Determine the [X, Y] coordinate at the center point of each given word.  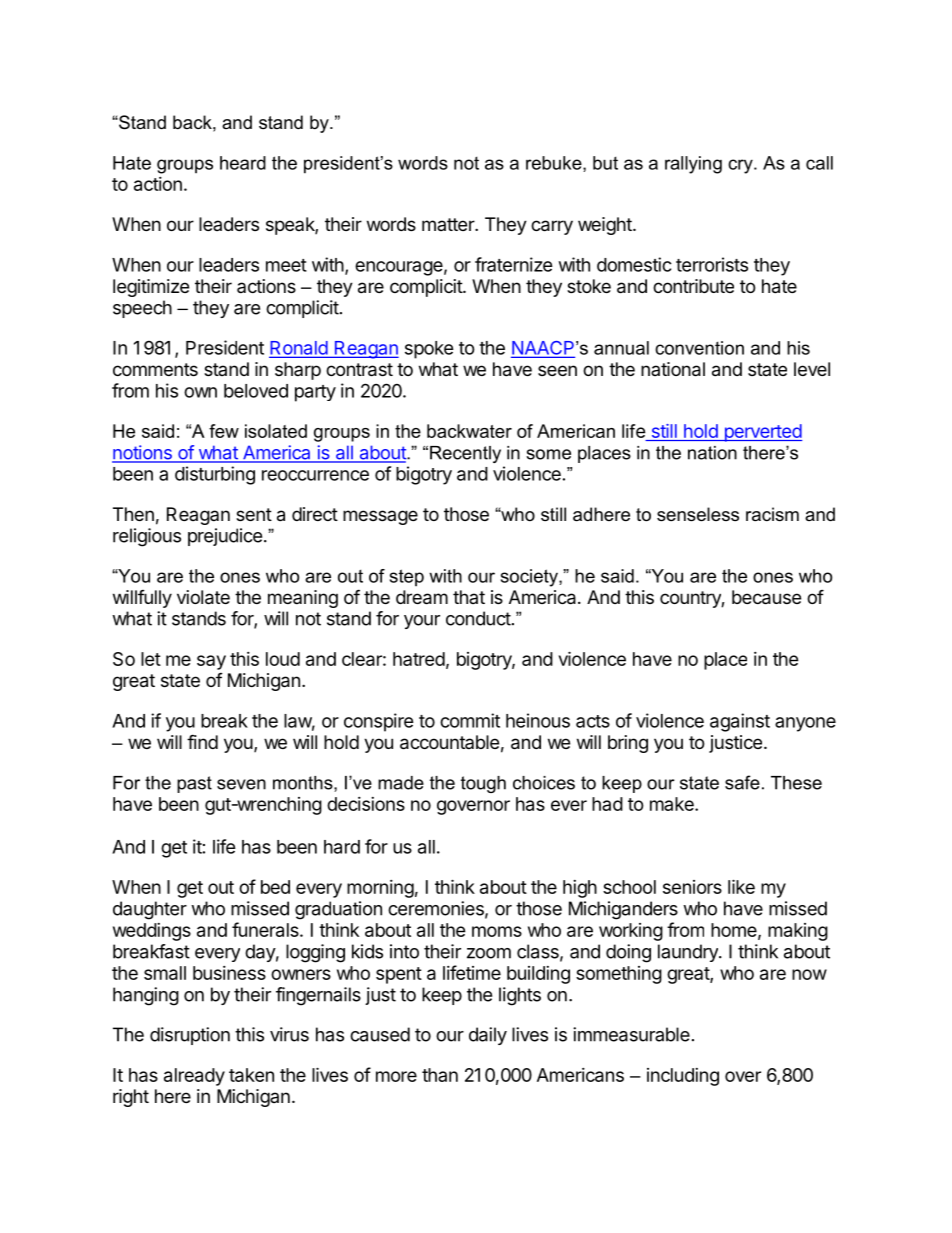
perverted [762, 433]
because [766, 597]
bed [275, 887]
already [194, 1077]
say [211, 662]
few [224, 431]
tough [483, 784]
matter [449, 224]
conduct [478, 618]
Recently [465, 454]
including [683, 1077]
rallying [693, 165]
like [741, 886]
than [440, 1075]
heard [243, 163]
